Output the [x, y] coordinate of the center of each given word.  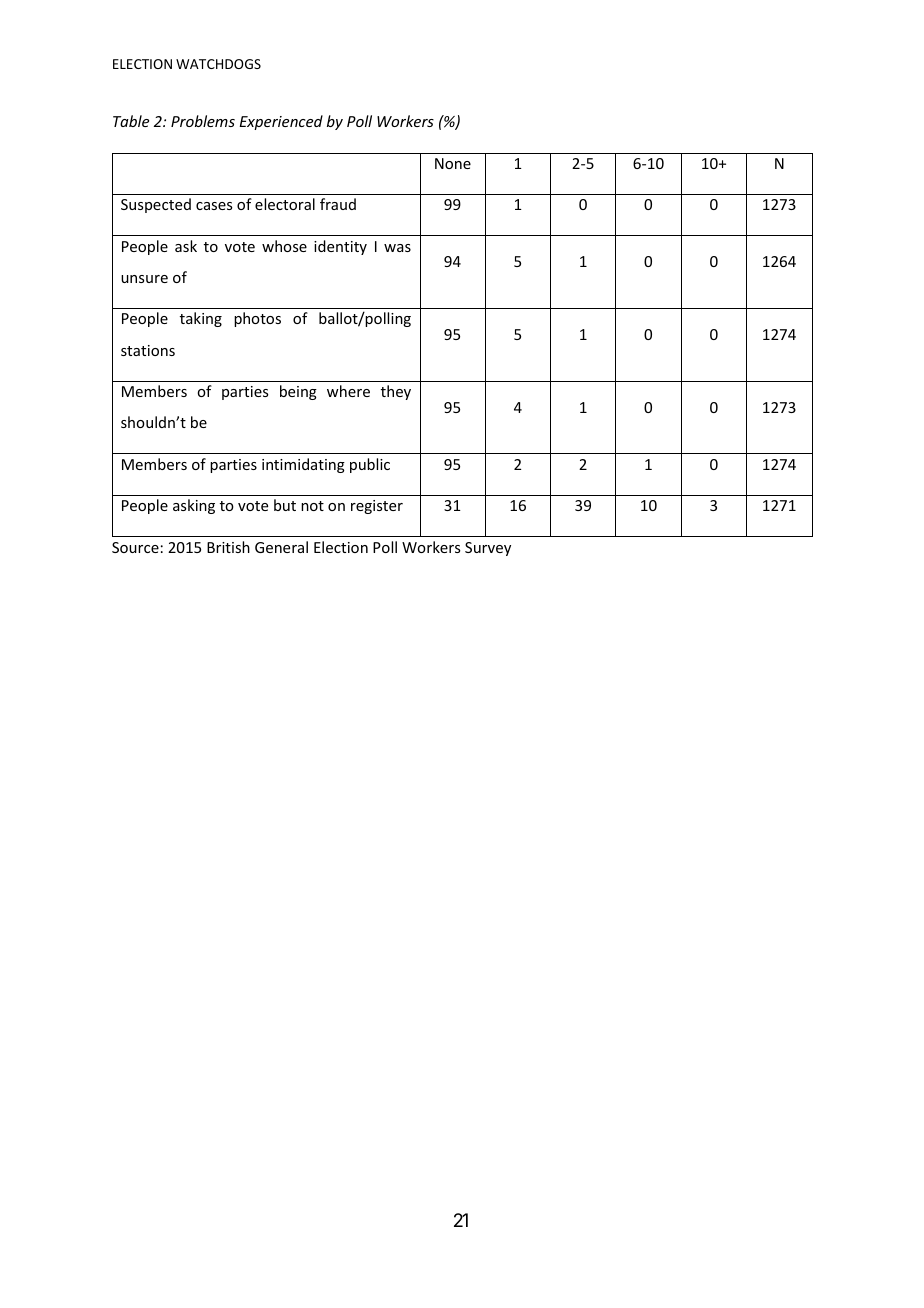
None [453, 163]
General [281, 547]
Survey [488, 549]
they [396, 392]
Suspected [156, 205]
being [298, 392]
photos [257, 319]
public [370, 465]
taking [201, 319]
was [397, 248]
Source [135, 547]
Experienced [281, 122]
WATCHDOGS [218, 64]
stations [148, 350]
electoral [285, 204]
